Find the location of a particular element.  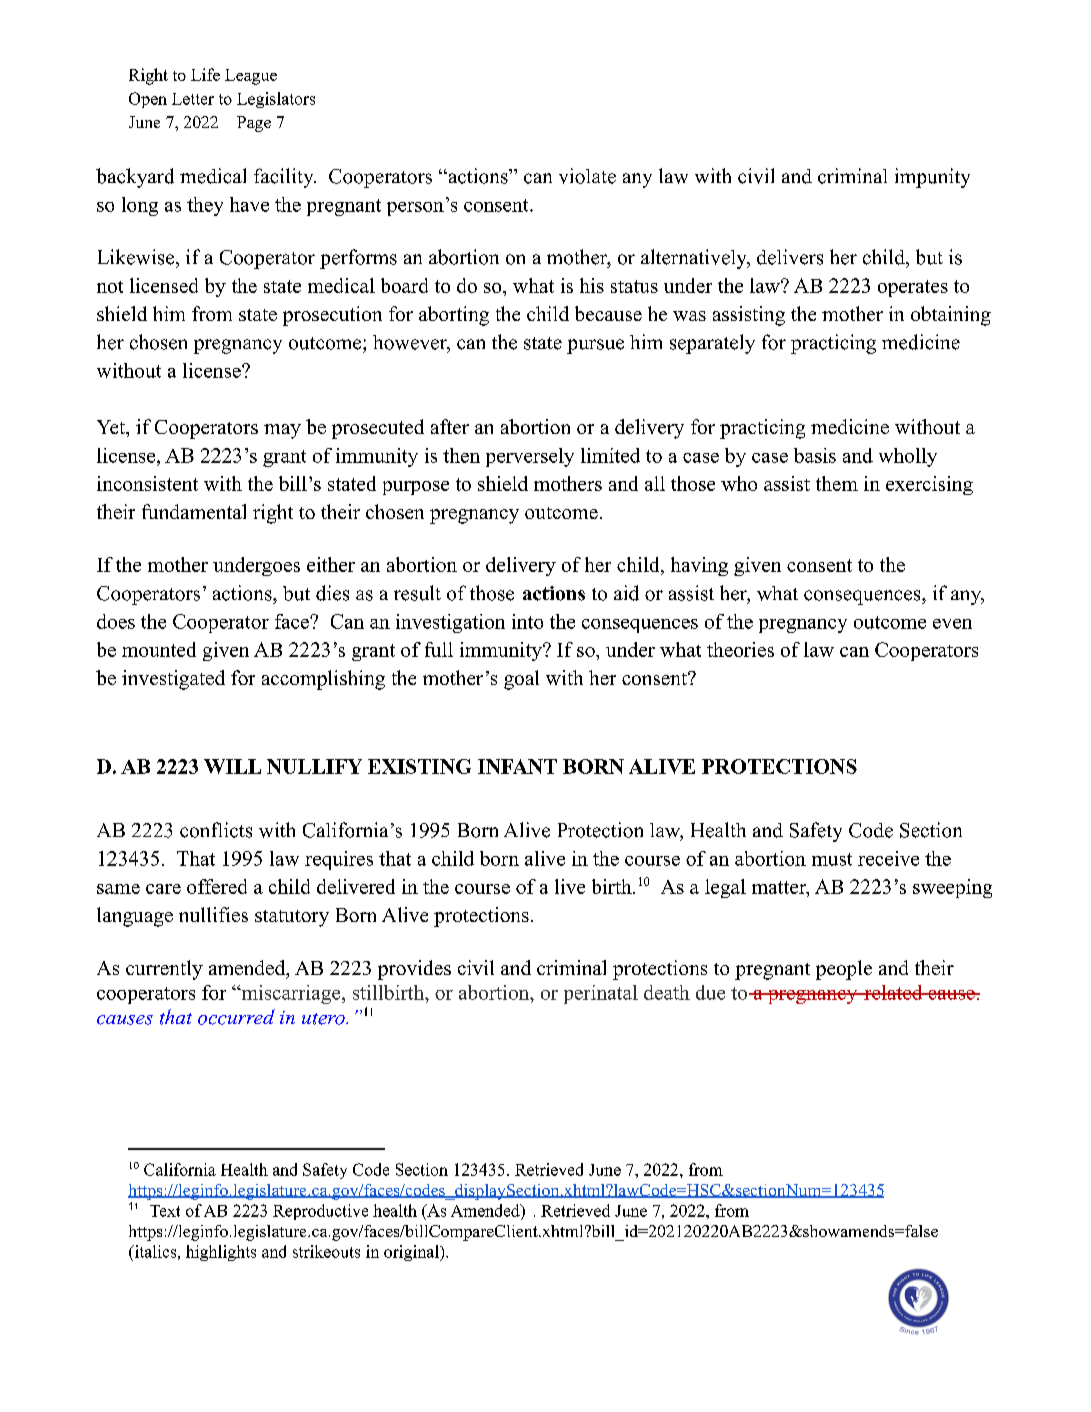

impunity is located at coordinates (932, 178).
